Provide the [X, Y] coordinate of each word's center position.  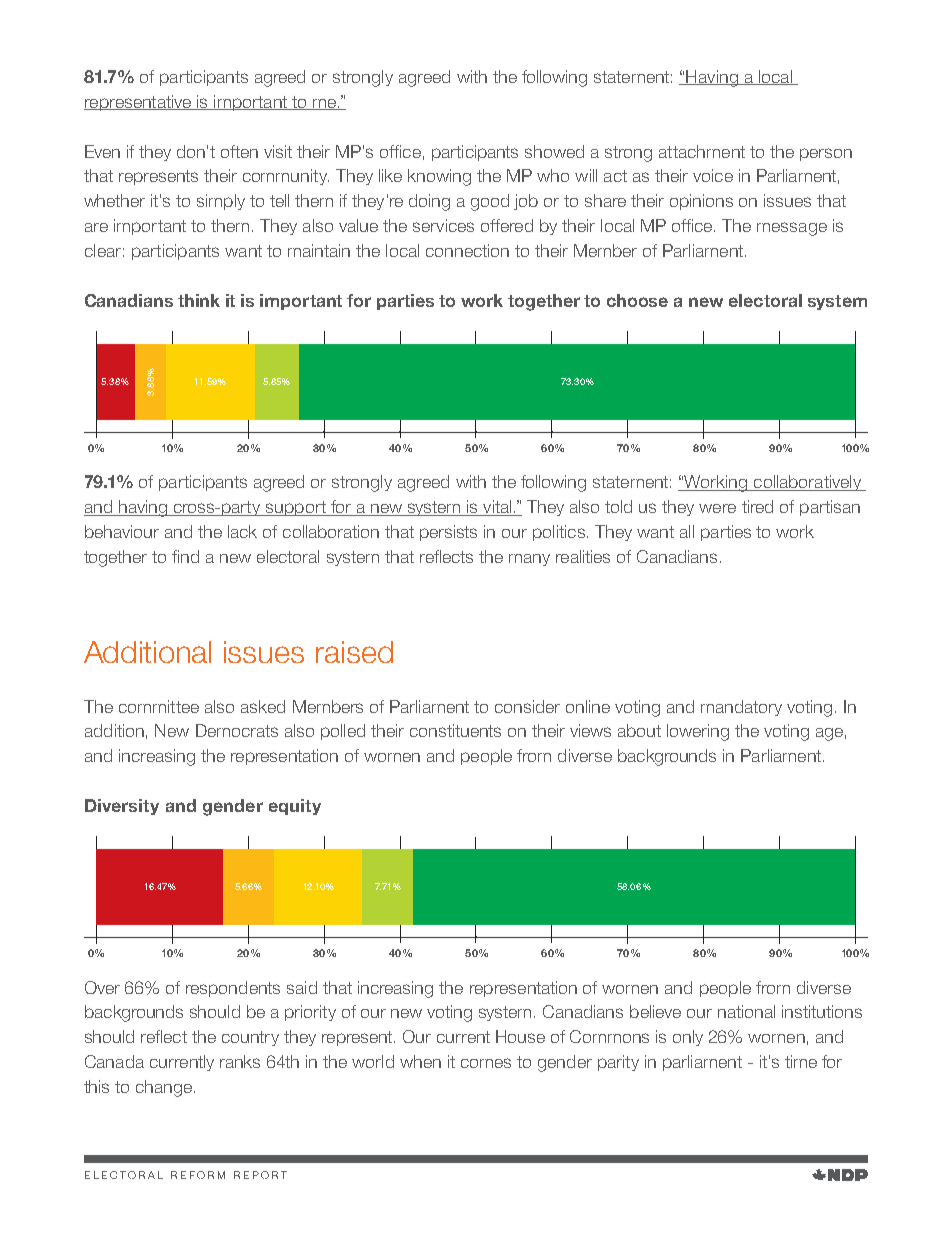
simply [221, 202]
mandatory [741, 708]
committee [159, 706]
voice [713, 175]
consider [527, 706]
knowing [439, 177]
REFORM [198, 1175]
